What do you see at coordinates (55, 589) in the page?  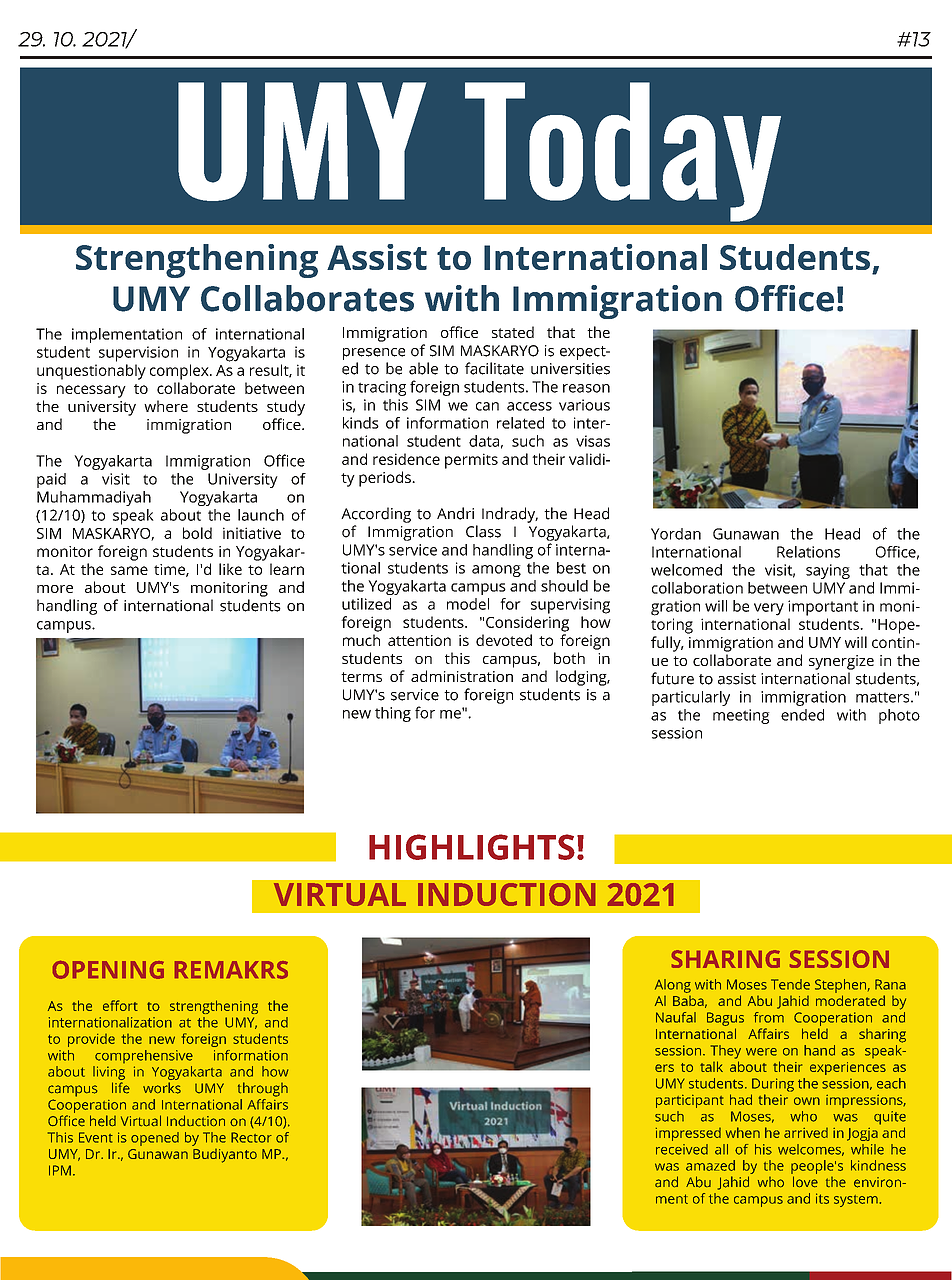 I see `more` at bounding box center [55, 589].
